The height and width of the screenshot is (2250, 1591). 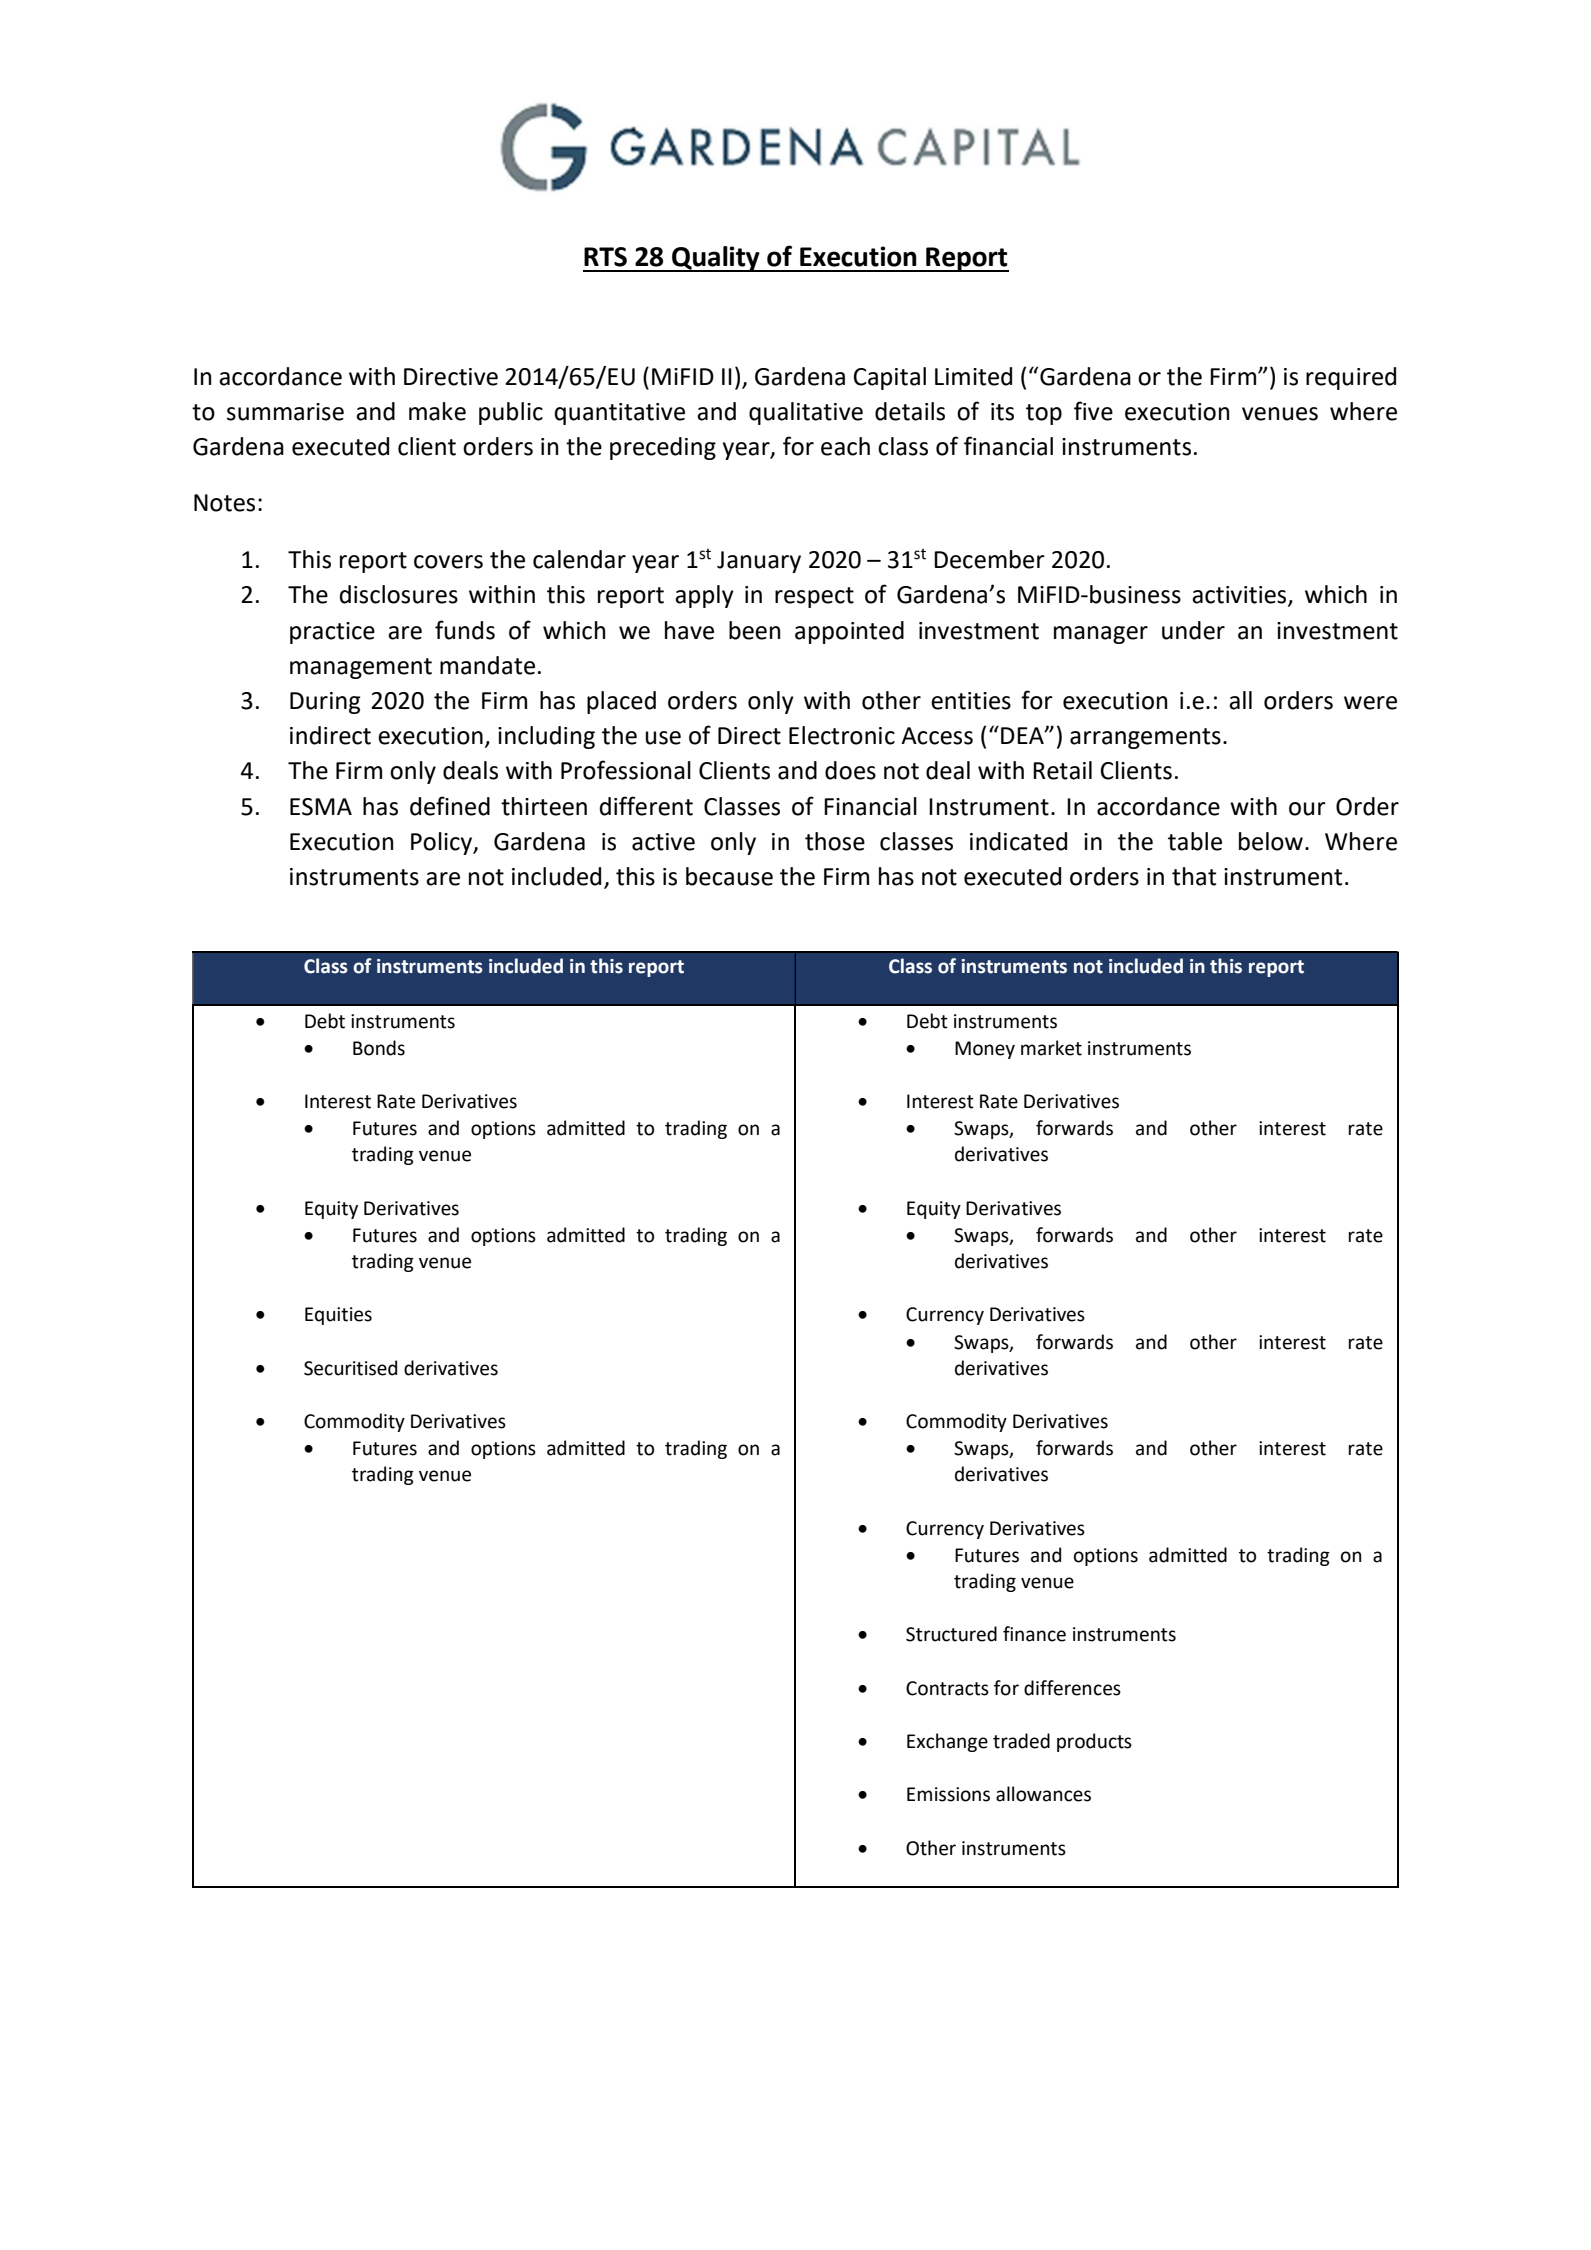 I want to click on Quality, so click(x=716, y=259).
